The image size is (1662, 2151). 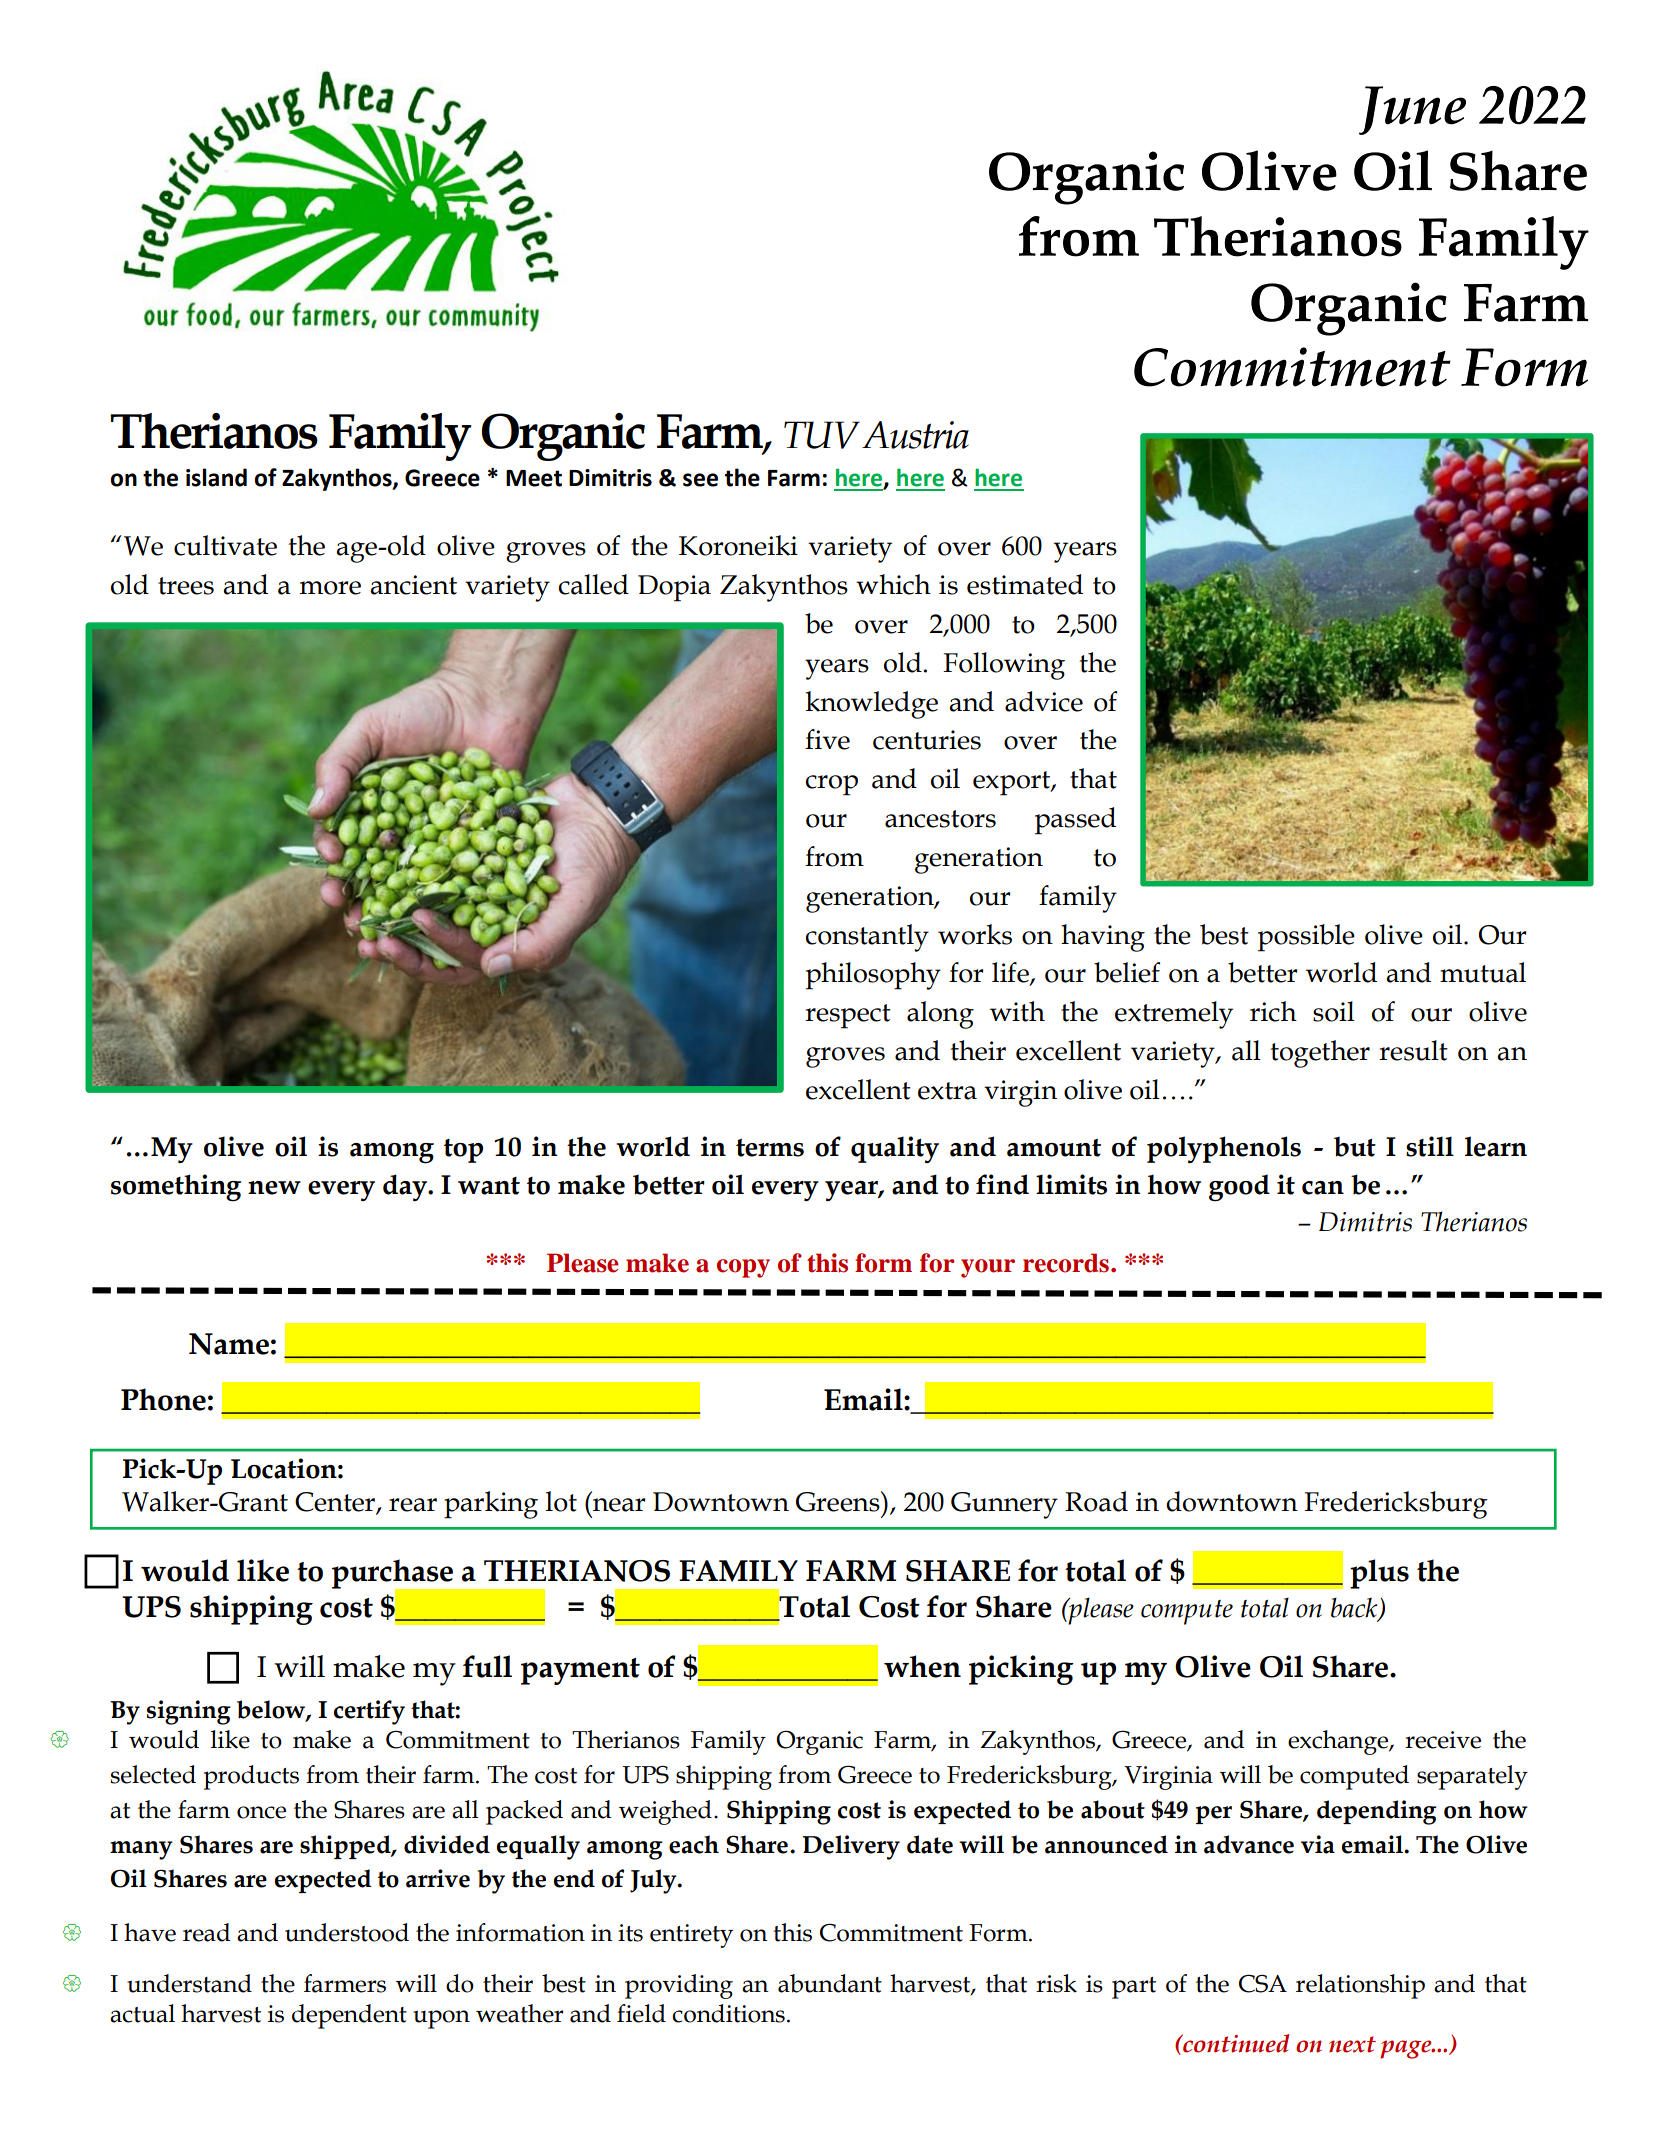 What do you see at coordinates (274, 1188) in the screenshot?
I see `new` at bounding box center [274, 1188].
